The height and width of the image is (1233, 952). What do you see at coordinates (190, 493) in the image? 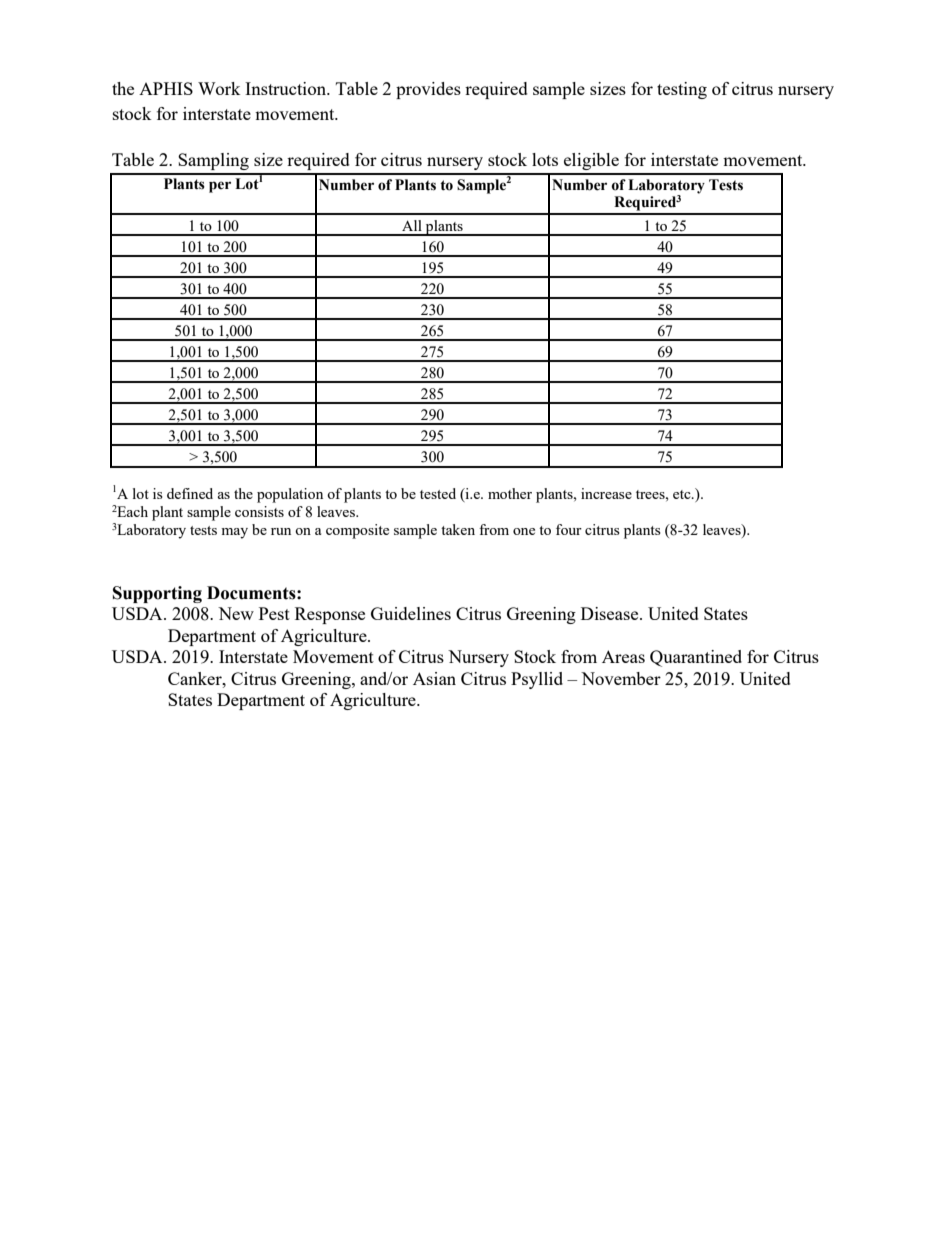
I see `defined` at bounding box center [190, 493].
